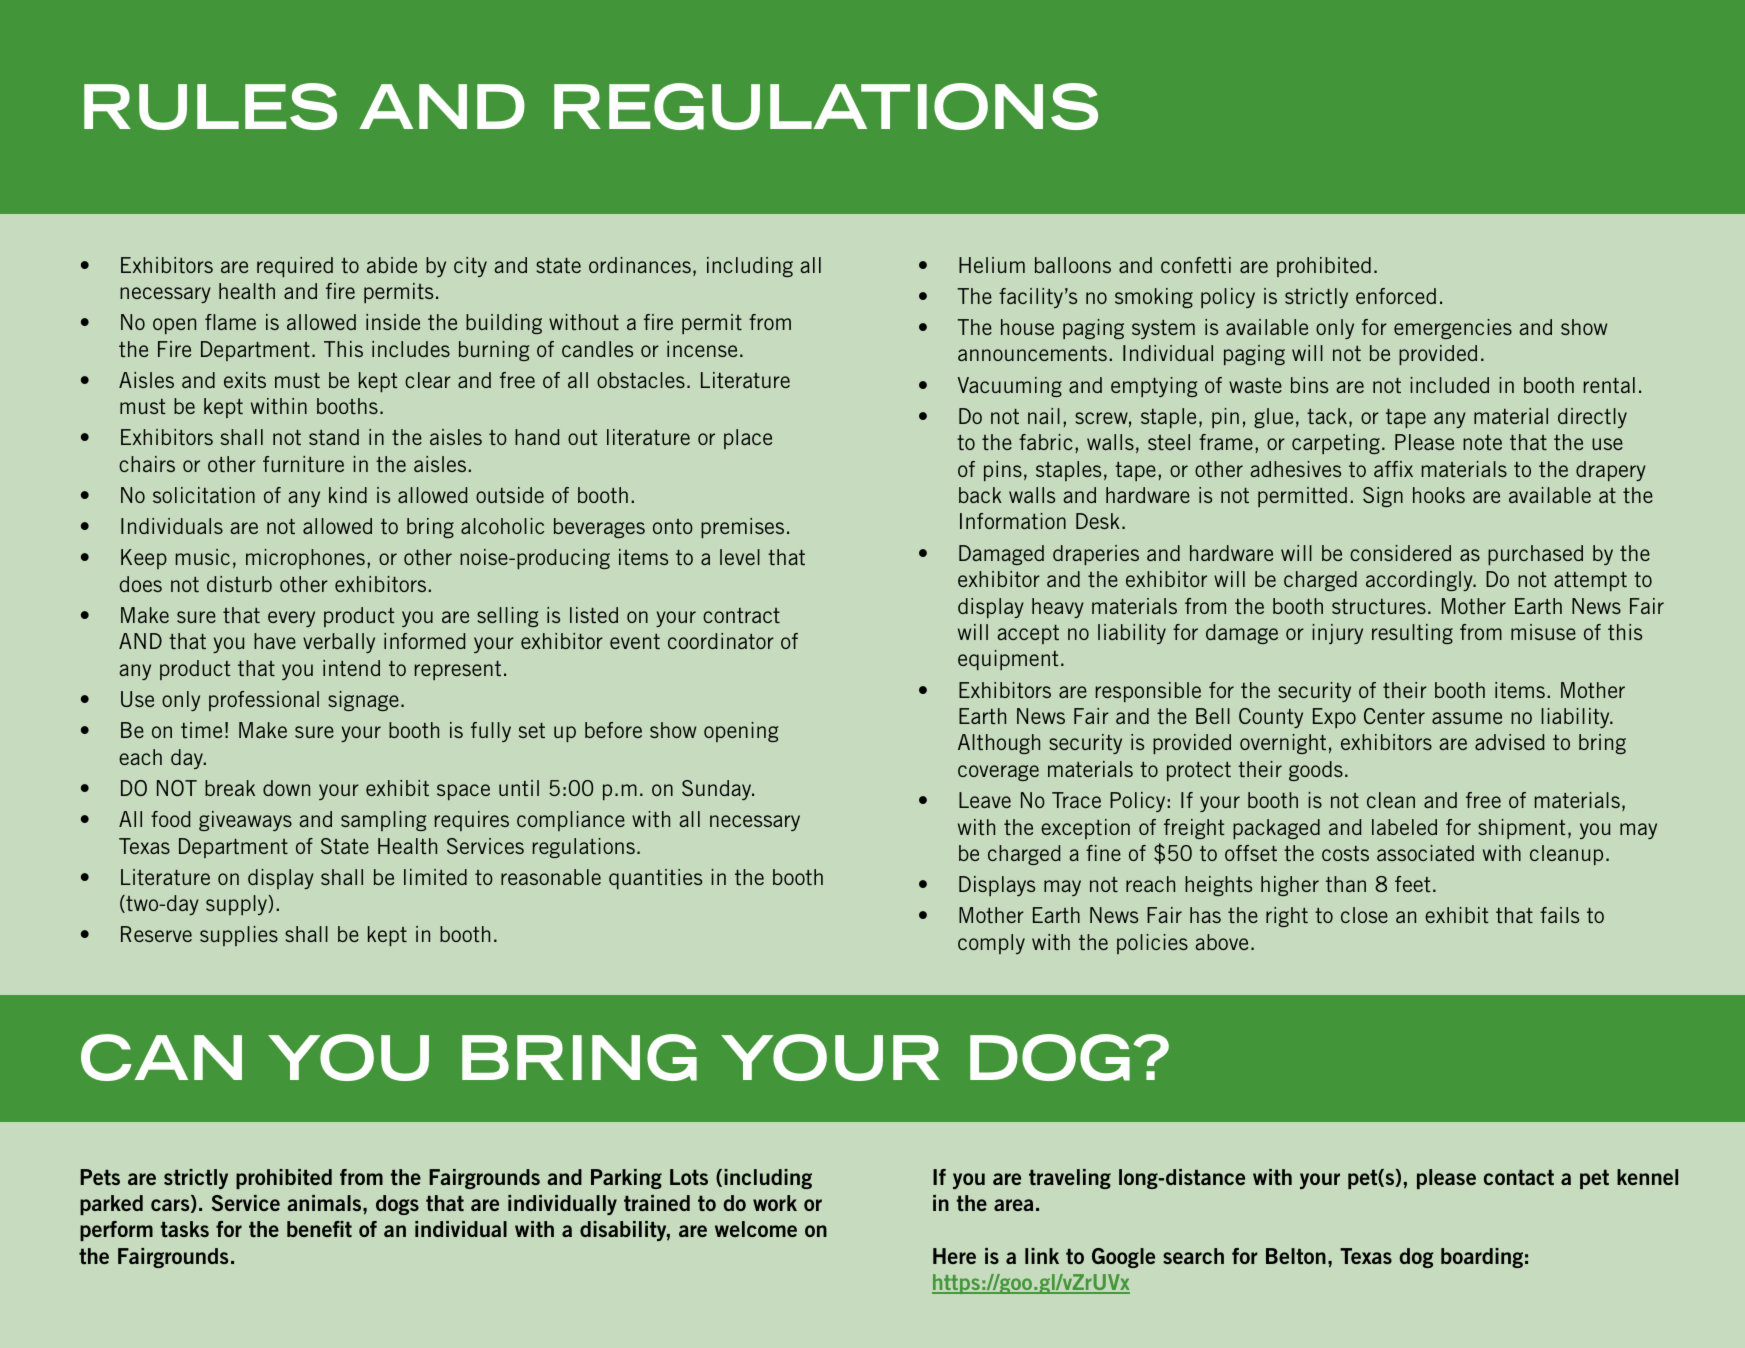 This image has width=1745, height=1348. What do you see at coordinates (748, 439) in the image?
I see `place` at bounding box center [748, 439].
